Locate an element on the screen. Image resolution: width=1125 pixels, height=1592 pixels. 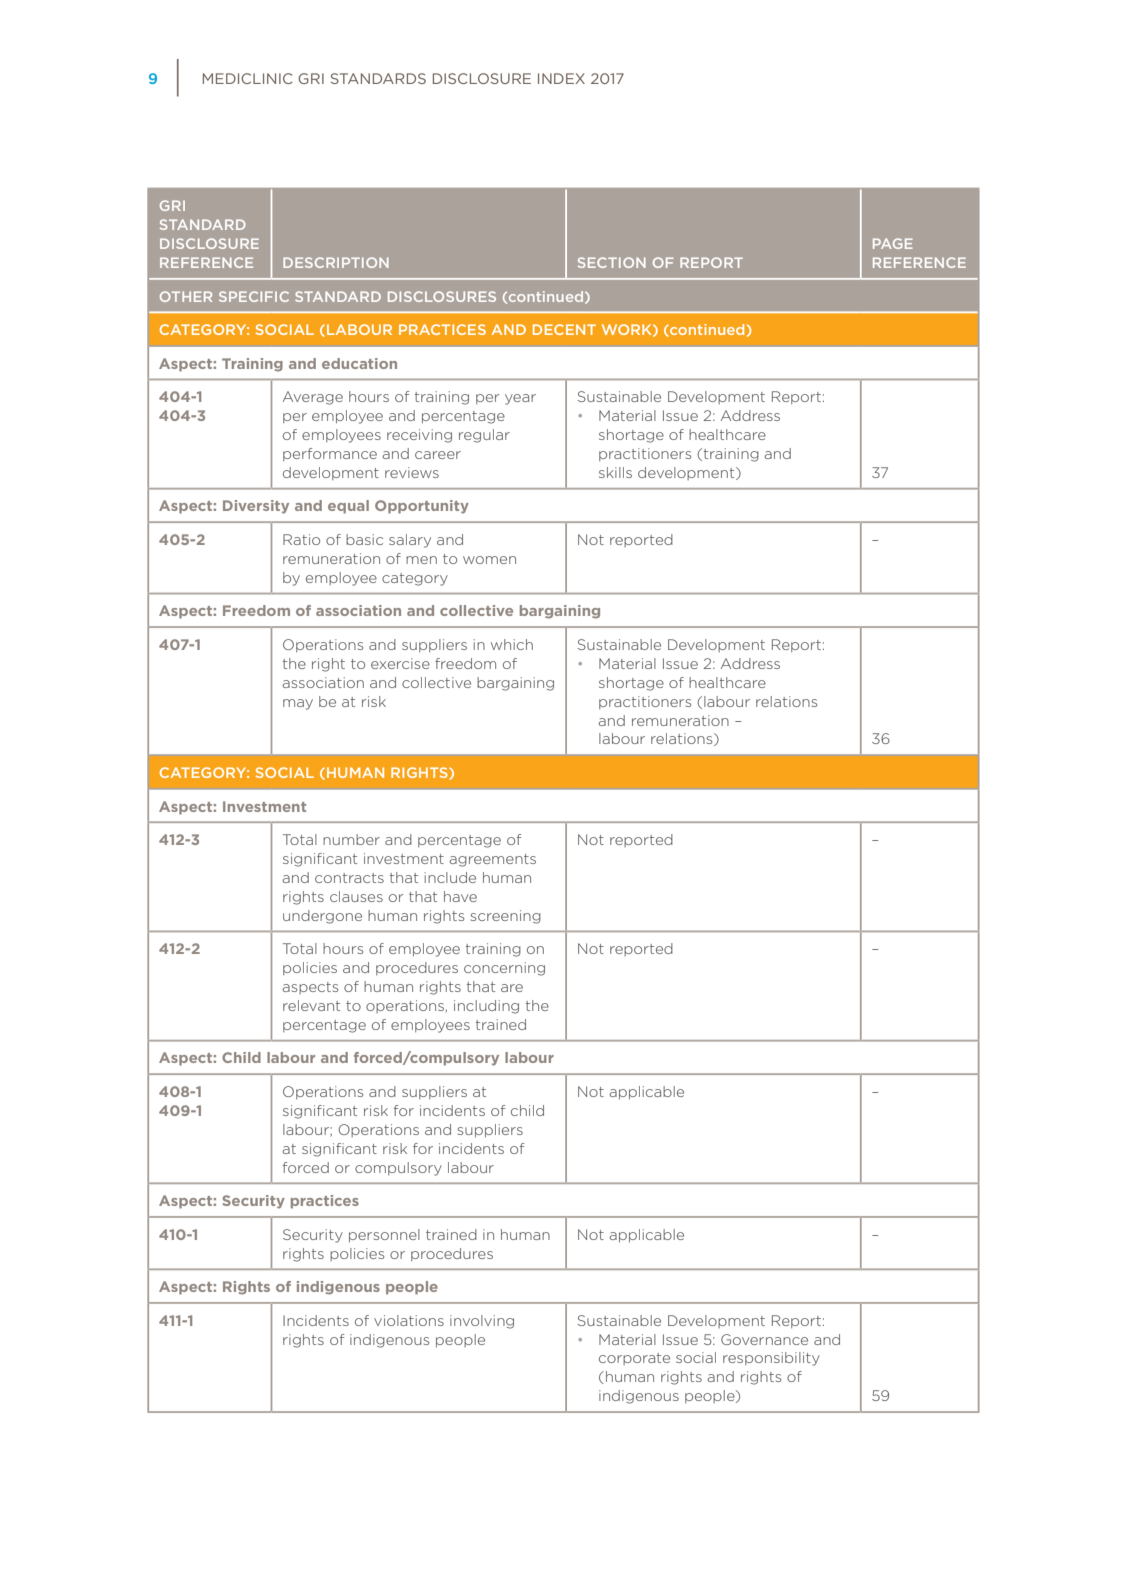
PAGE is located at coordinates (893, 243).
